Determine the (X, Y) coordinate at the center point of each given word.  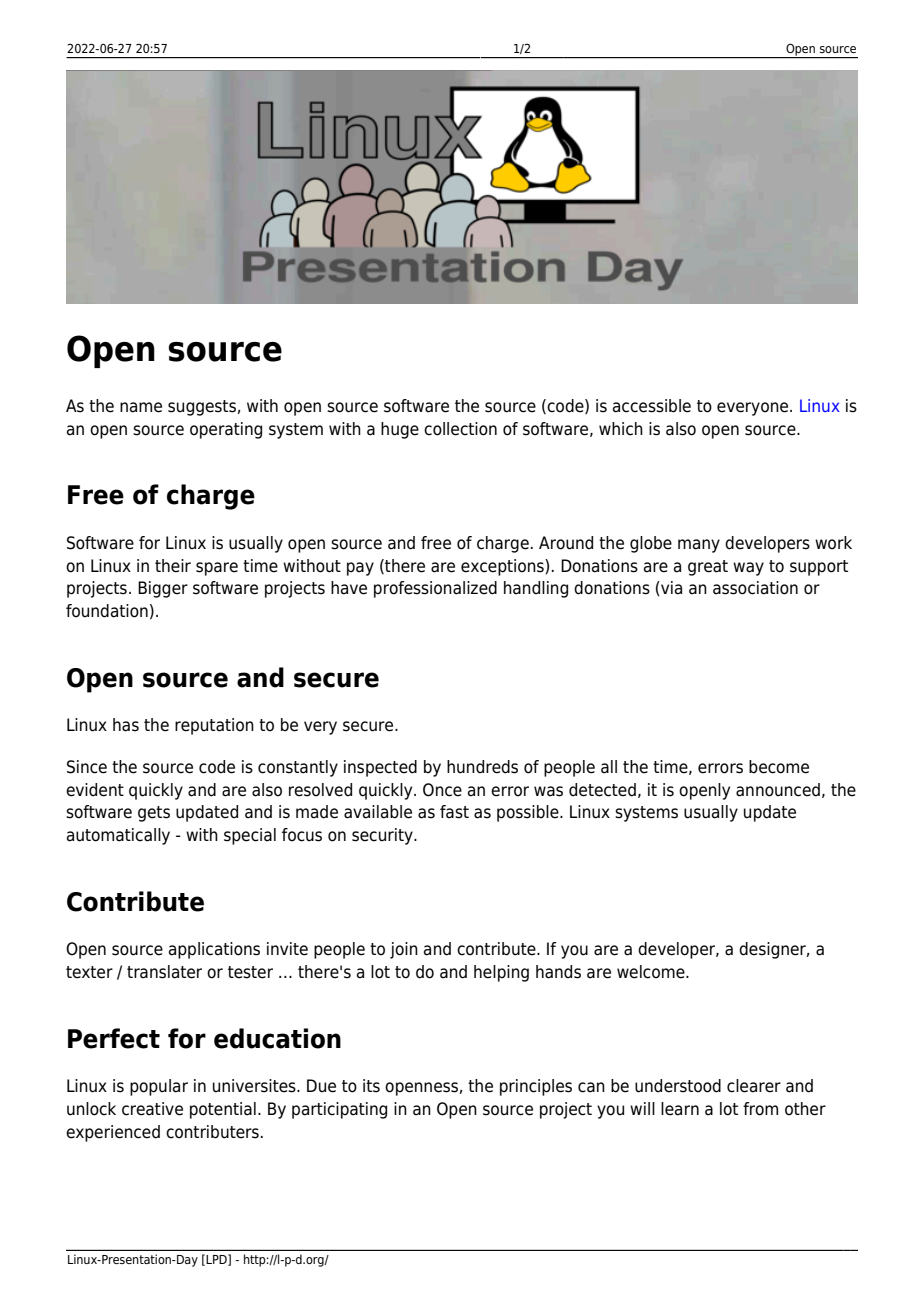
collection (460, 429)
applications (214, 950)
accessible (652, 406)
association (755, 588)
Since (87, 767)
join (404, 950)
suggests (202, 408)
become (779, 767)
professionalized (435, 589)
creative (152, 1109)
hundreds (482, 767)
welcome (652, 972)
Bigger (163, 589)
